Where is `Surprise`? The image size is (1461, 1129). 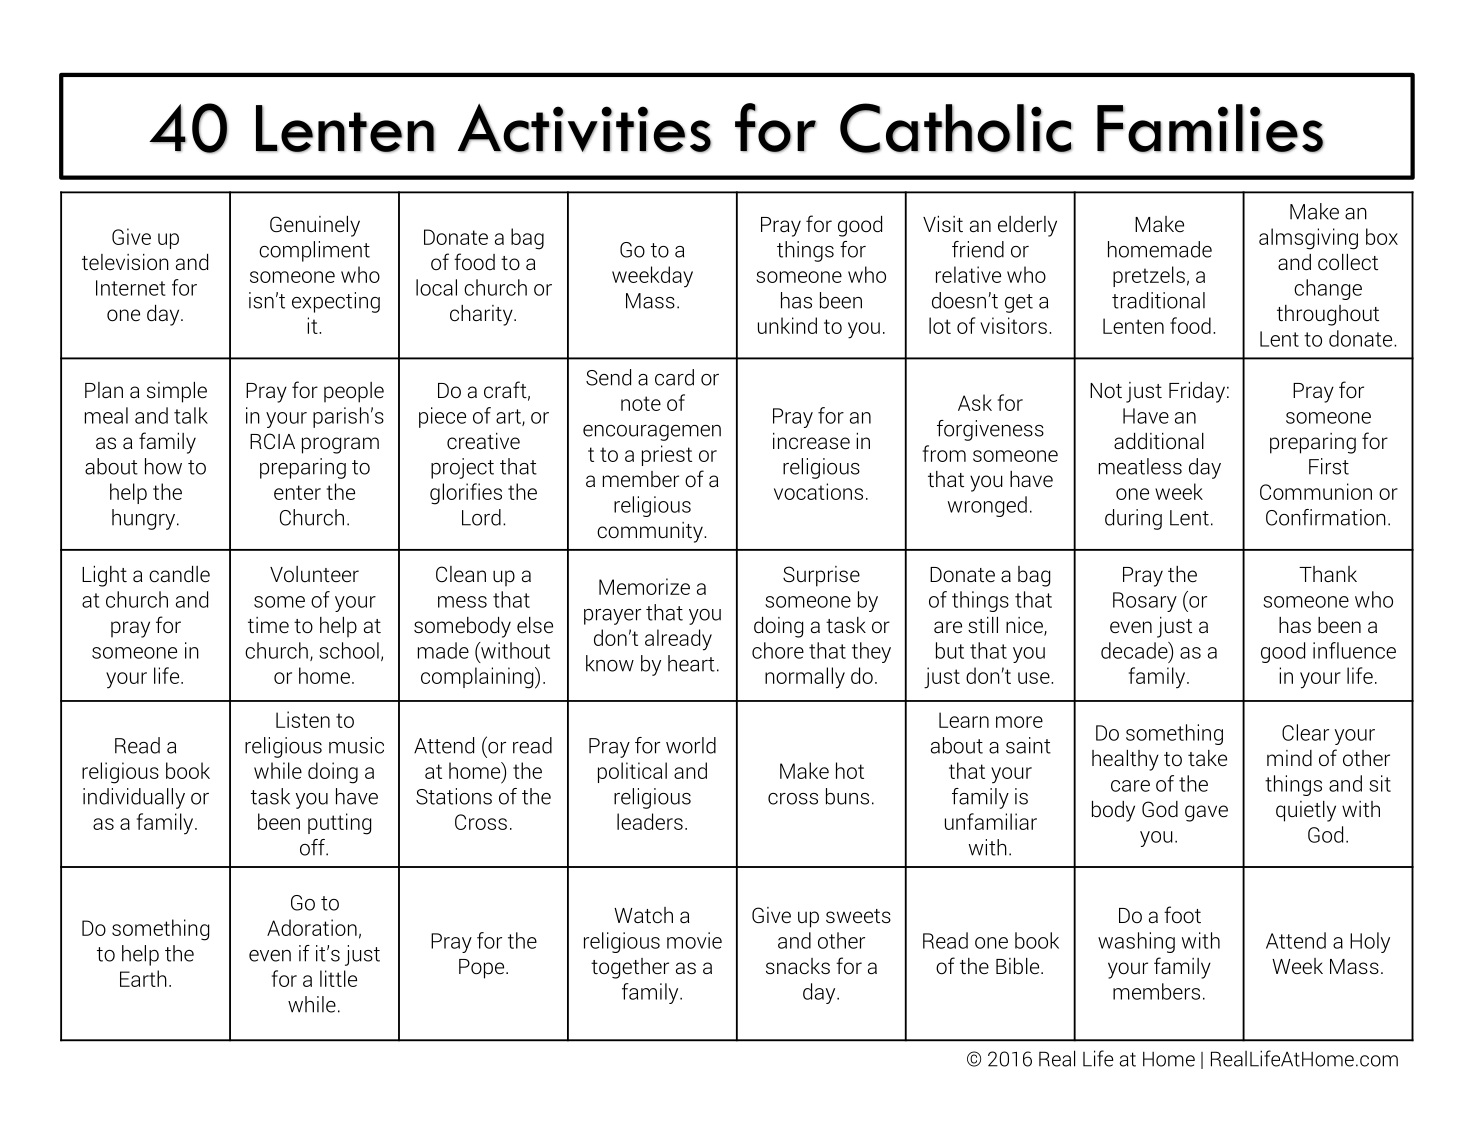
Surprise is located at coordinates (821, 576).
